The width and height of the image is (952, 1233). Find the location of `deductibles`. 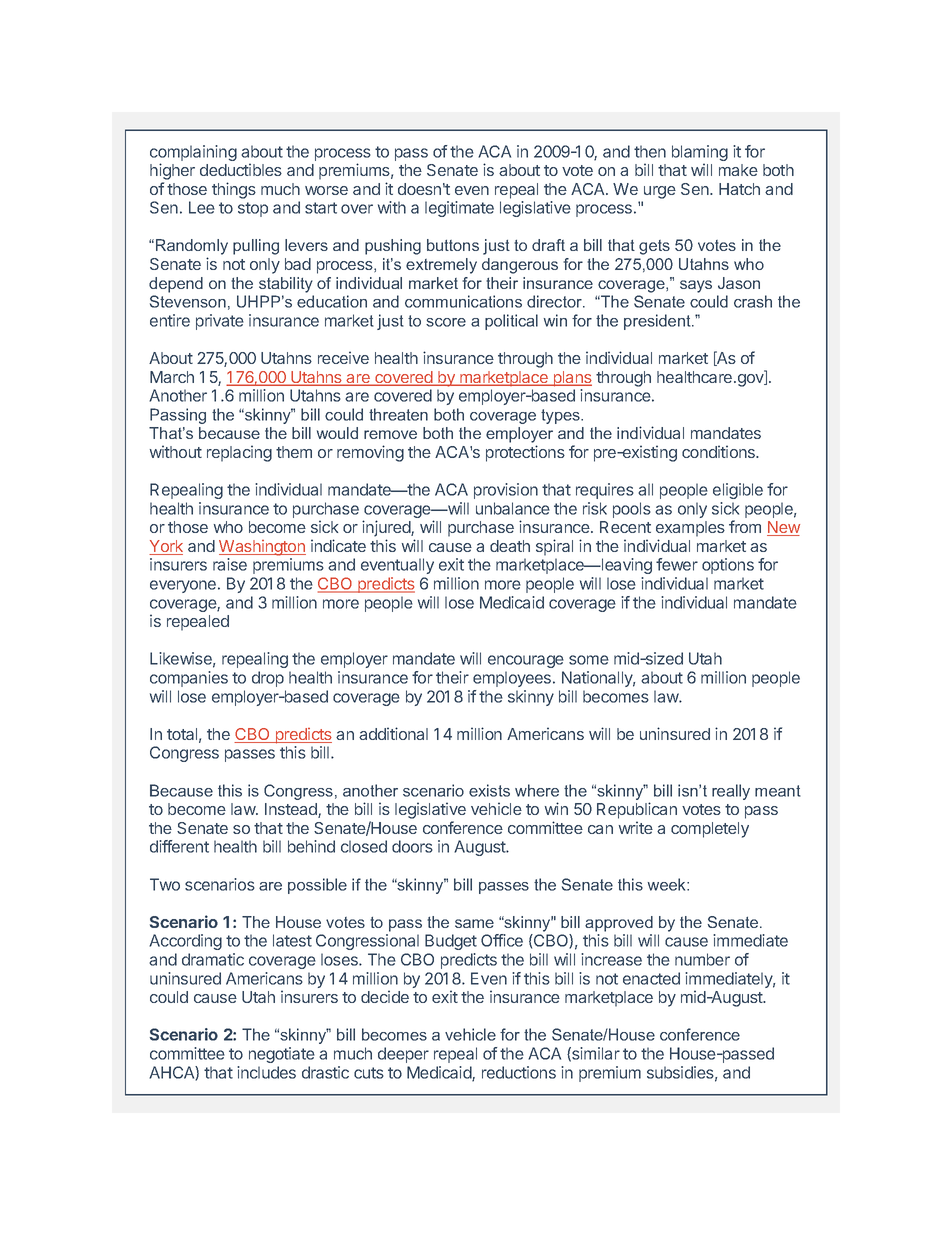

deductibles is located at coordinates (241, 169).
